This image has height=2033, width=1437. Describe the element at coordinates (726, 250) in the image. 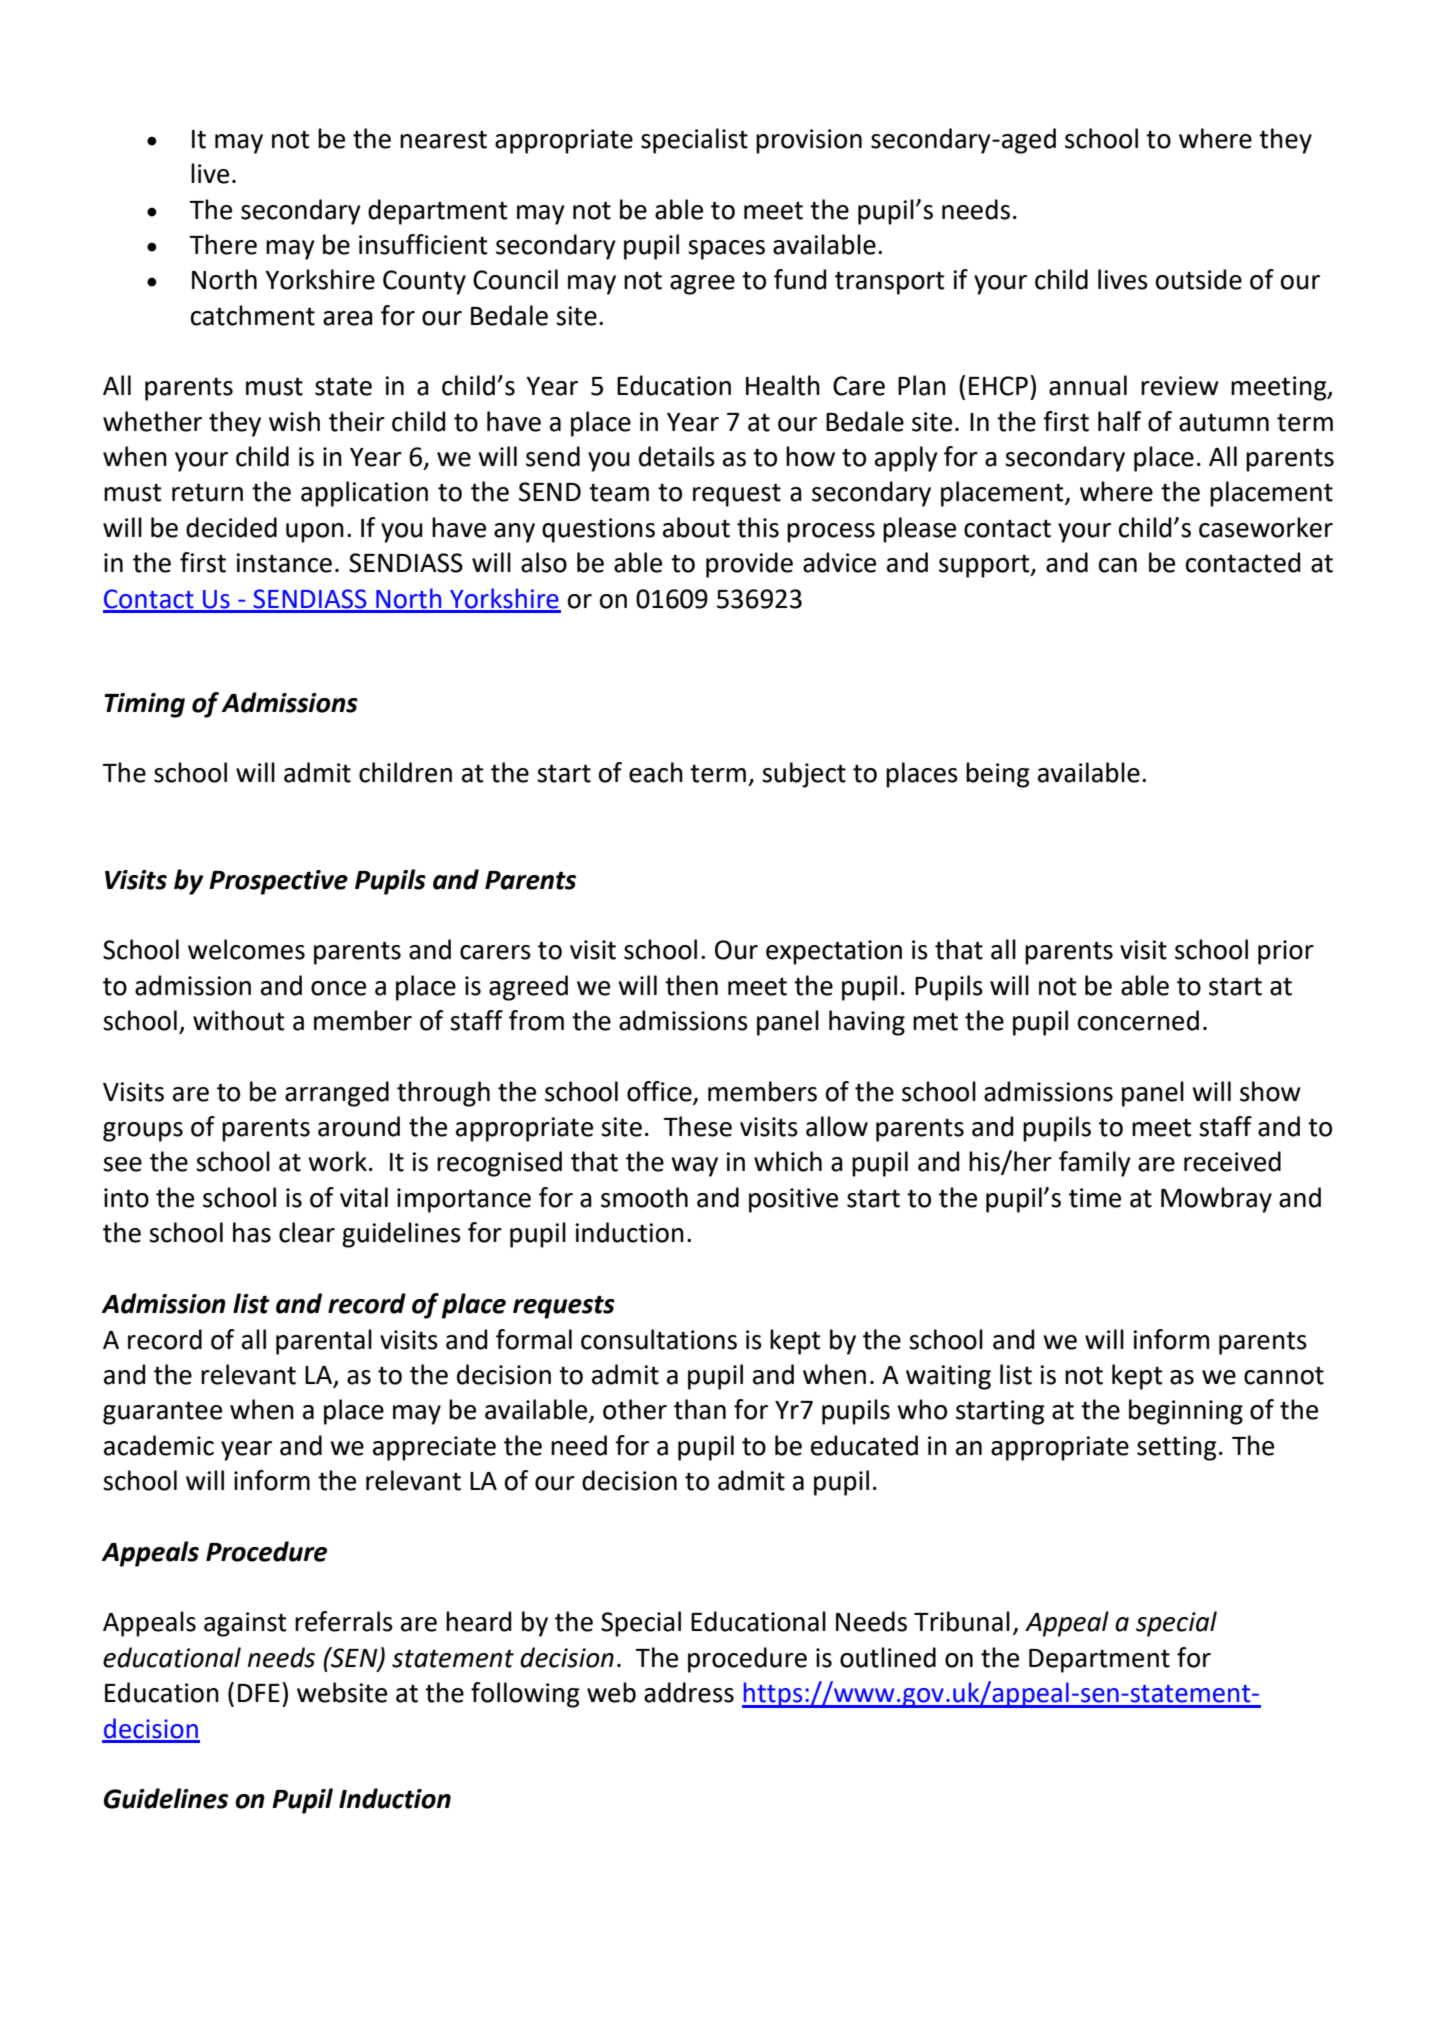

I see `spaces` at that location.
